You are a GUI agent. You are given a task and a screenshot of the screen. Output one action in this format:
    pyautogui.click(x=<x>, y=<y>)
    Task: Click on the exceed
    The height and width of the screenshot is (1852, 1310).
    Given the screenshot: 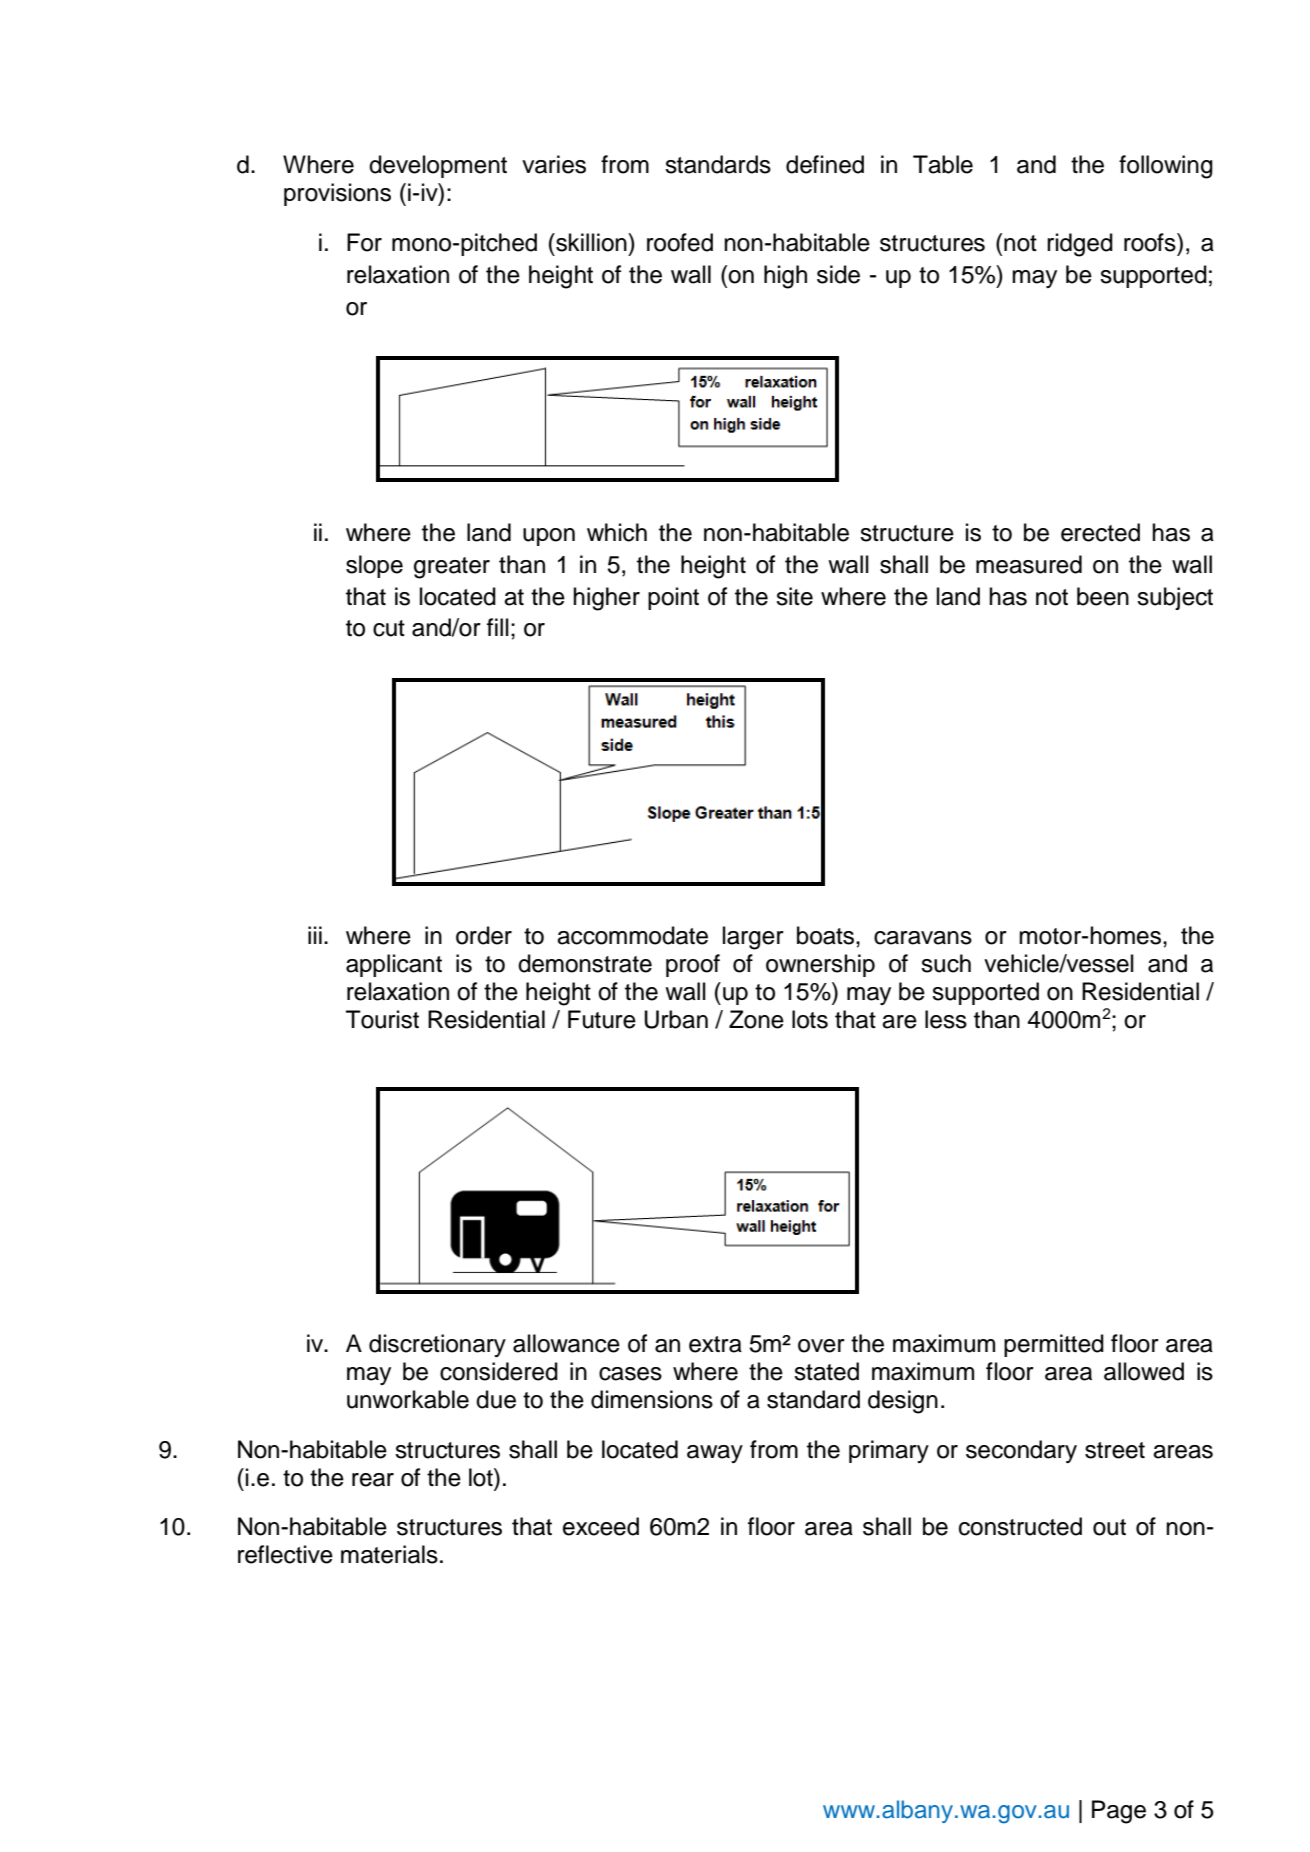 What is the action you would take?
    pyautogui.click(x=601, y=1526)
